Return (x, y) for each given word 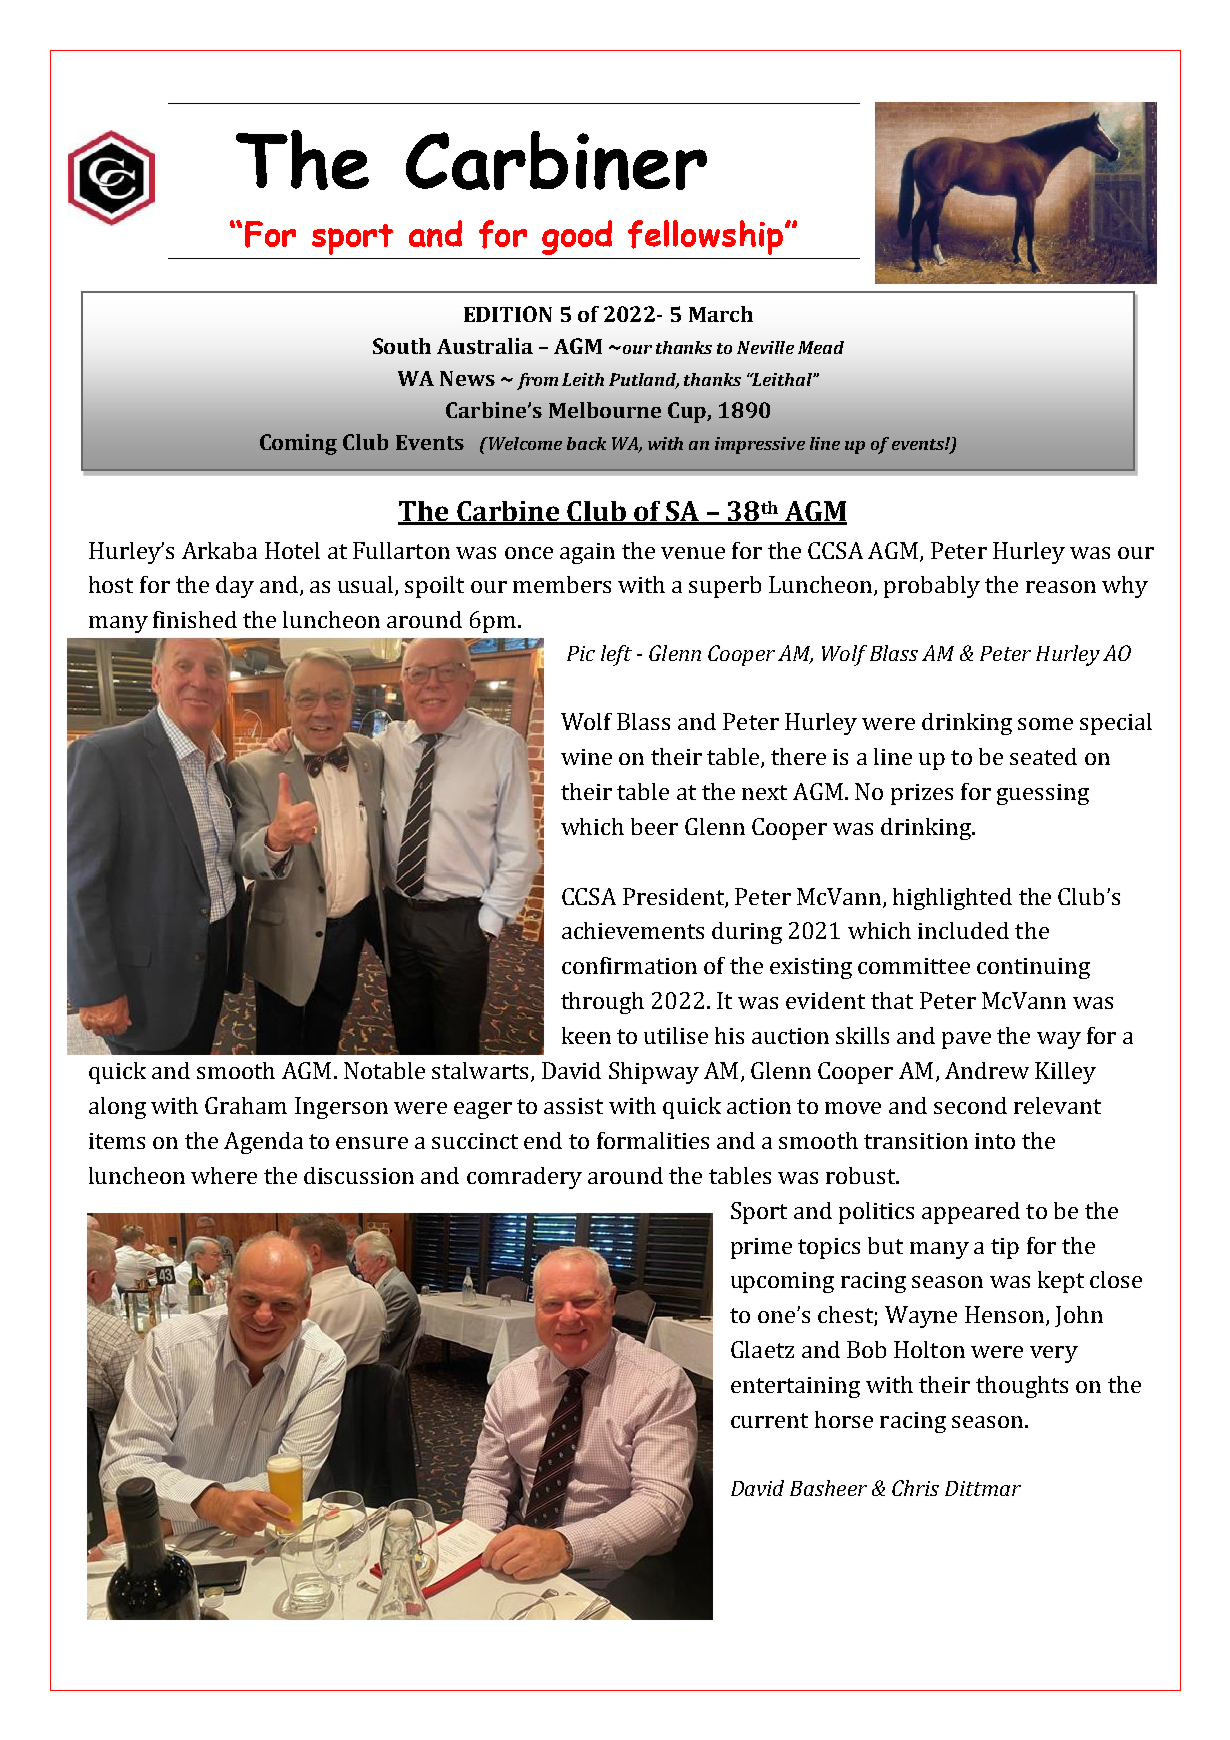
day (235, 587)
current (769, 1420)
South (402, 346)
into (995, 1141)
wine (586, 757)
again (587, 553)
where (224, 1175)
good (577, 237)
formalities (653, 1140)
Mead (821, 347)
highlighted (952, 899)
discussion (359, 1175)
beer (654, 826)
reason (1061, 587)
